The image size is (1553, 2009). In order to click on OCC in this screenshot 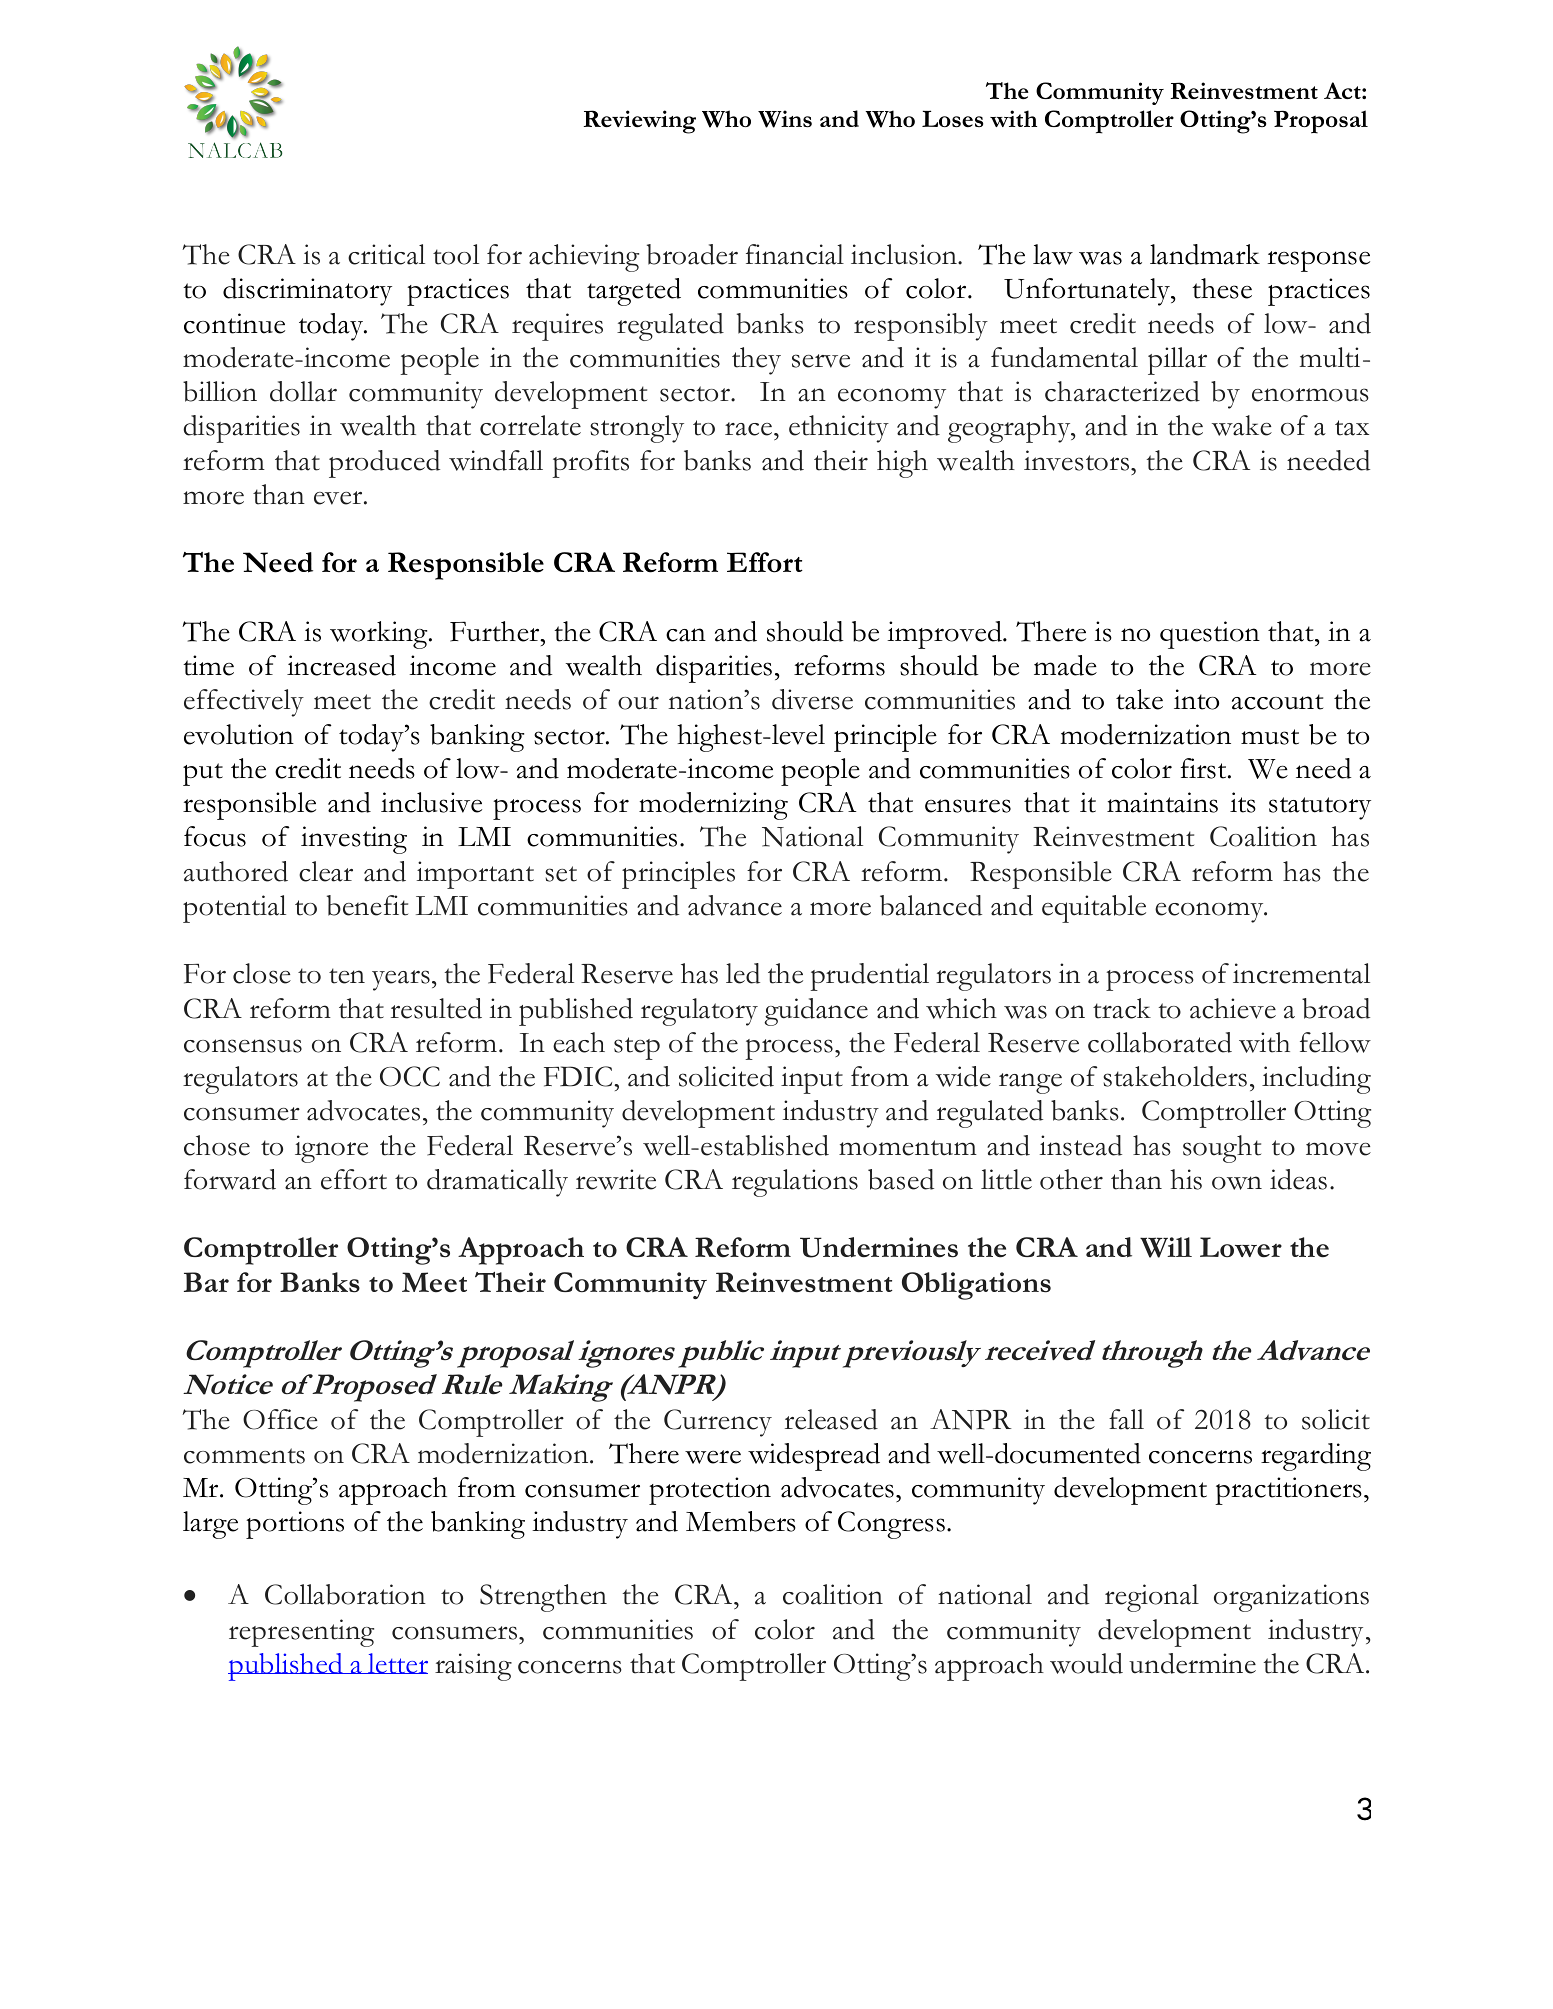, I will do `click(410, 1076)`.
